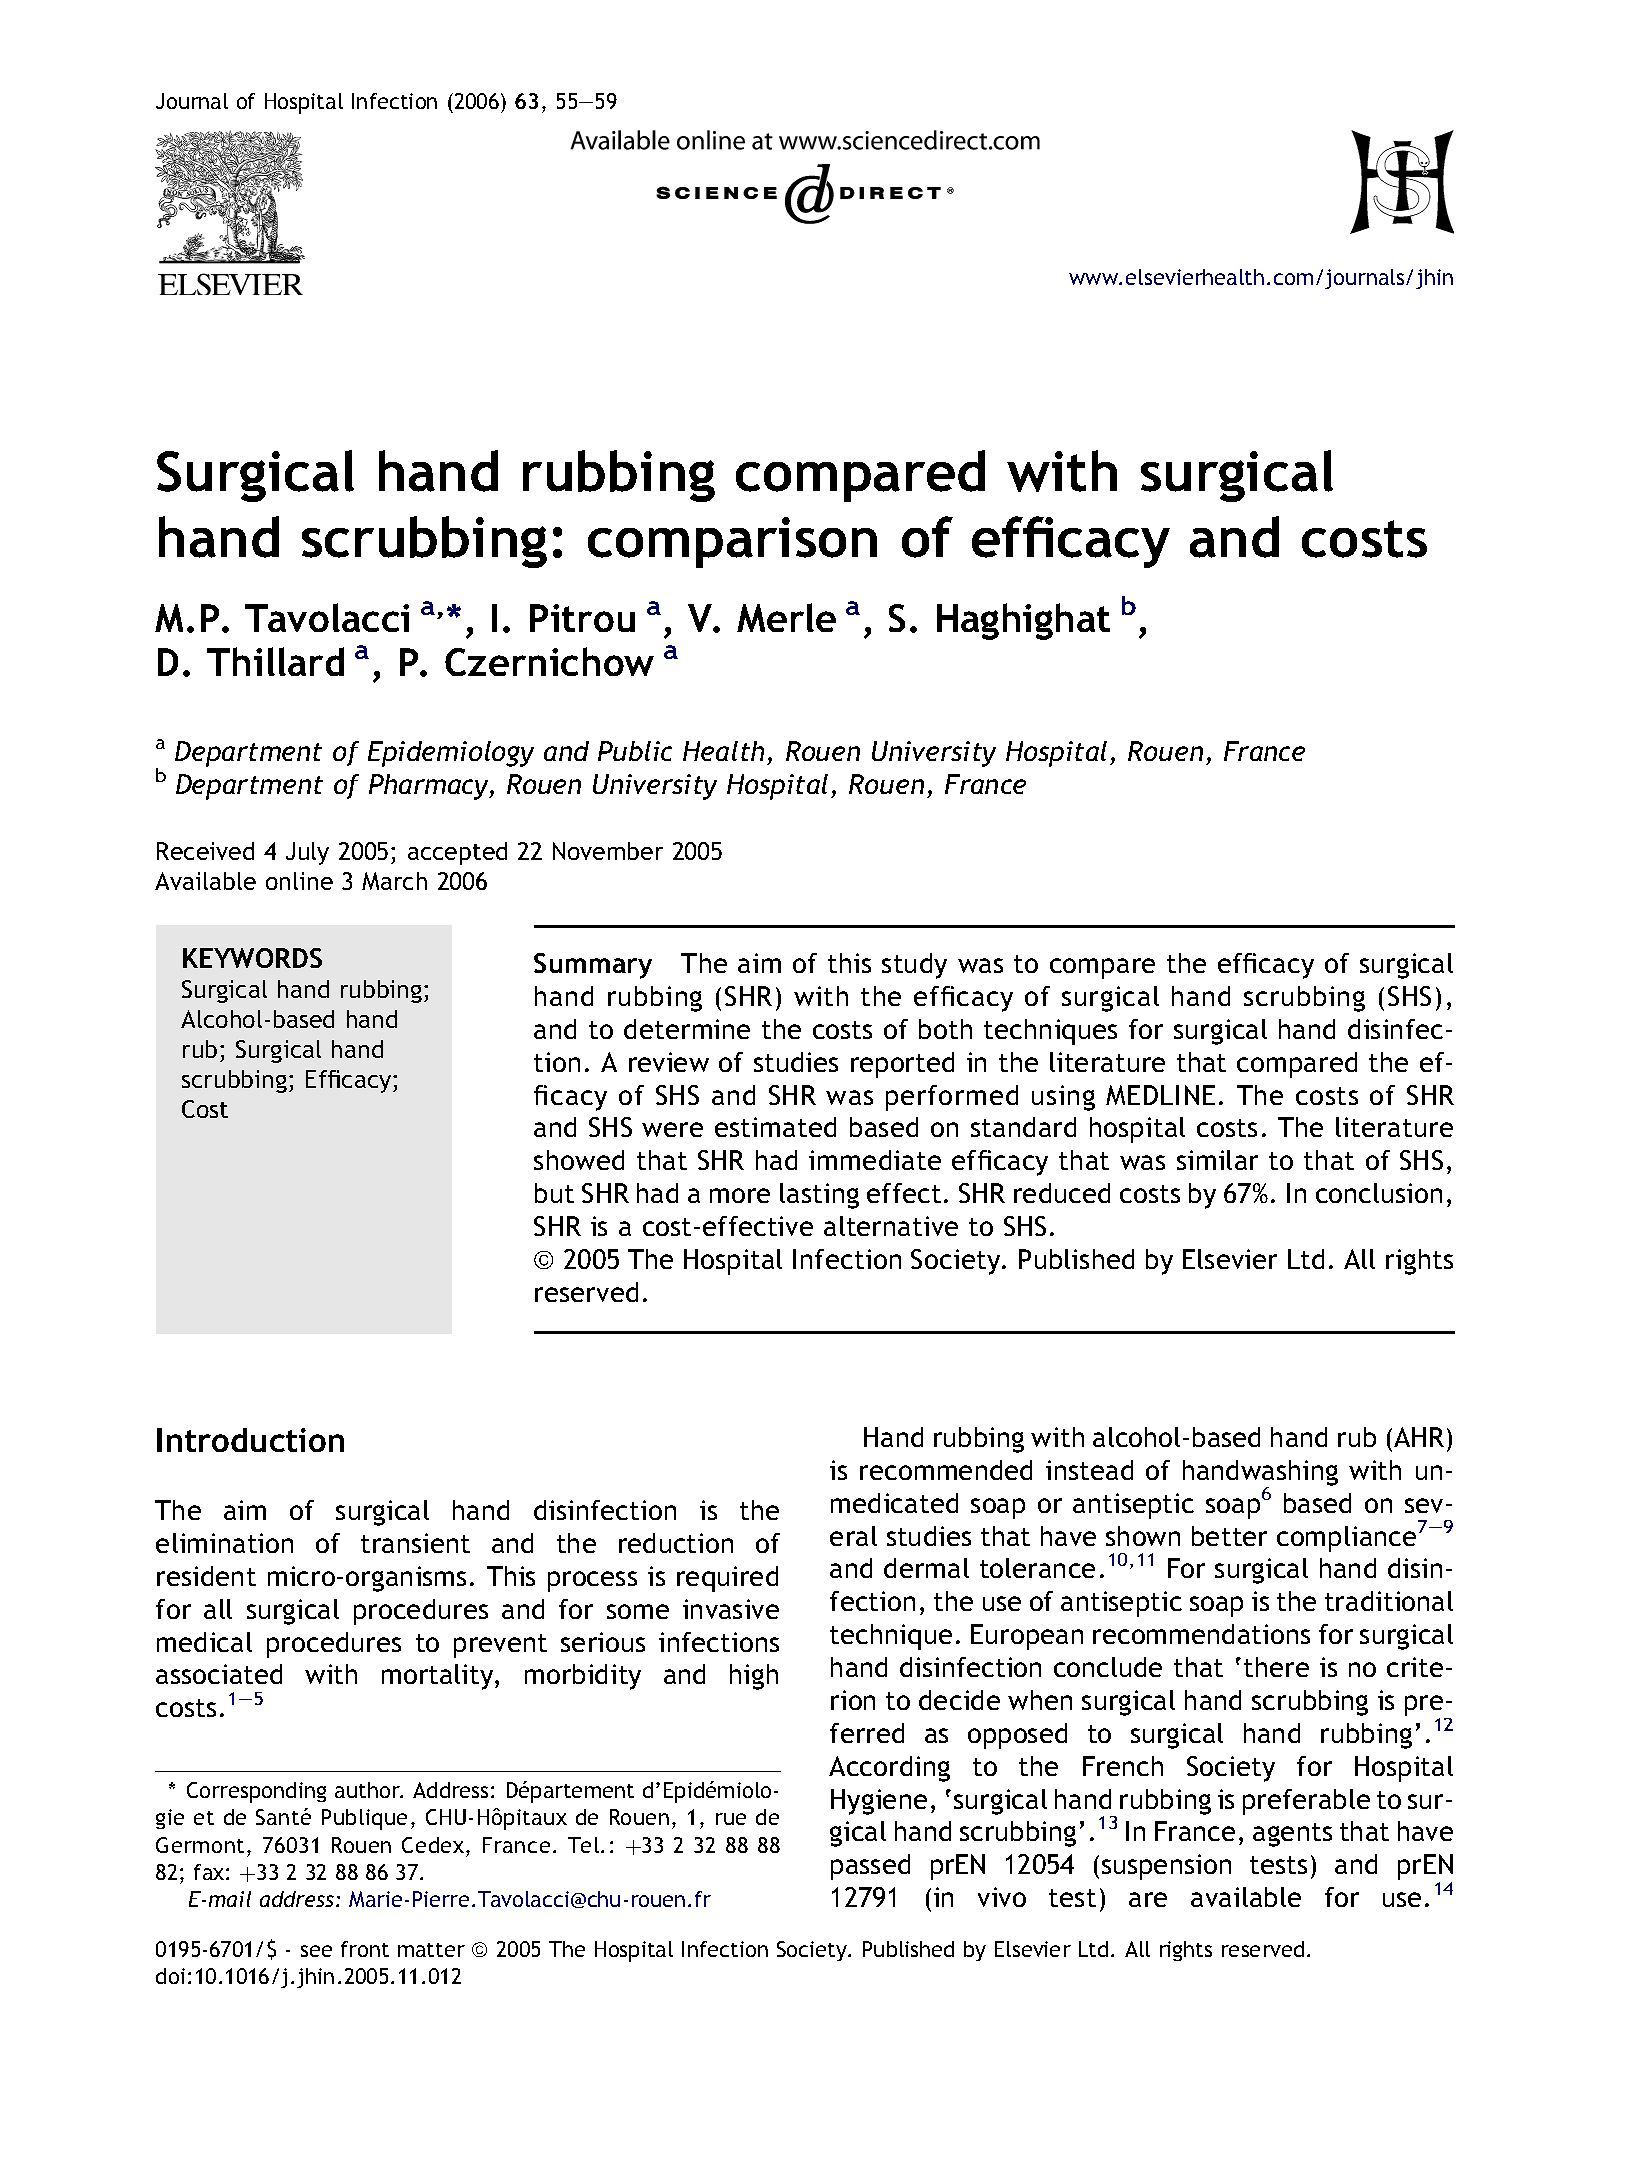 Image resolution: width=1637 pixels, height=2183 pixels. What do you see at coordinates (732, 542) in the screenshot?
I see `comparison` at bounding box center [732, 542].
